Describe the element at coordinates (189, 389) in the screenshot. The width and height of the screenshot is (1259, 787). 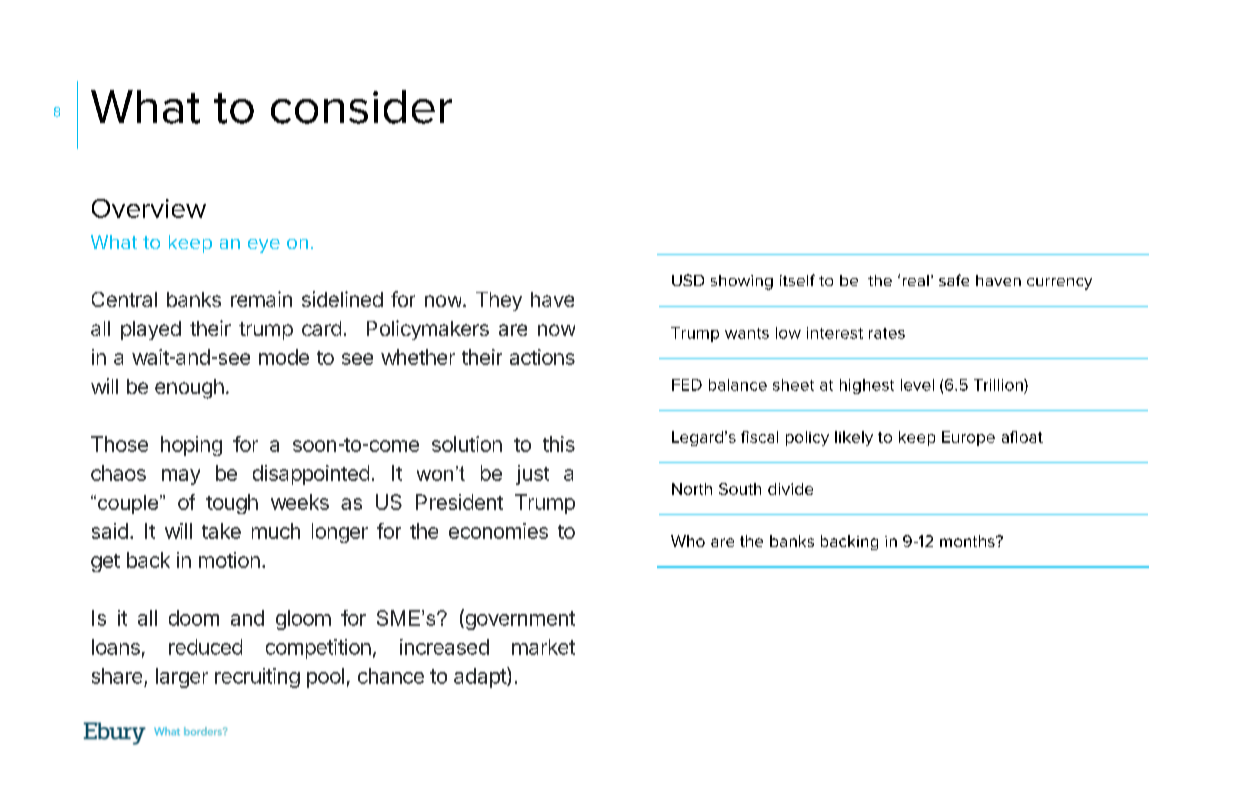
I see `enough` at that location.
